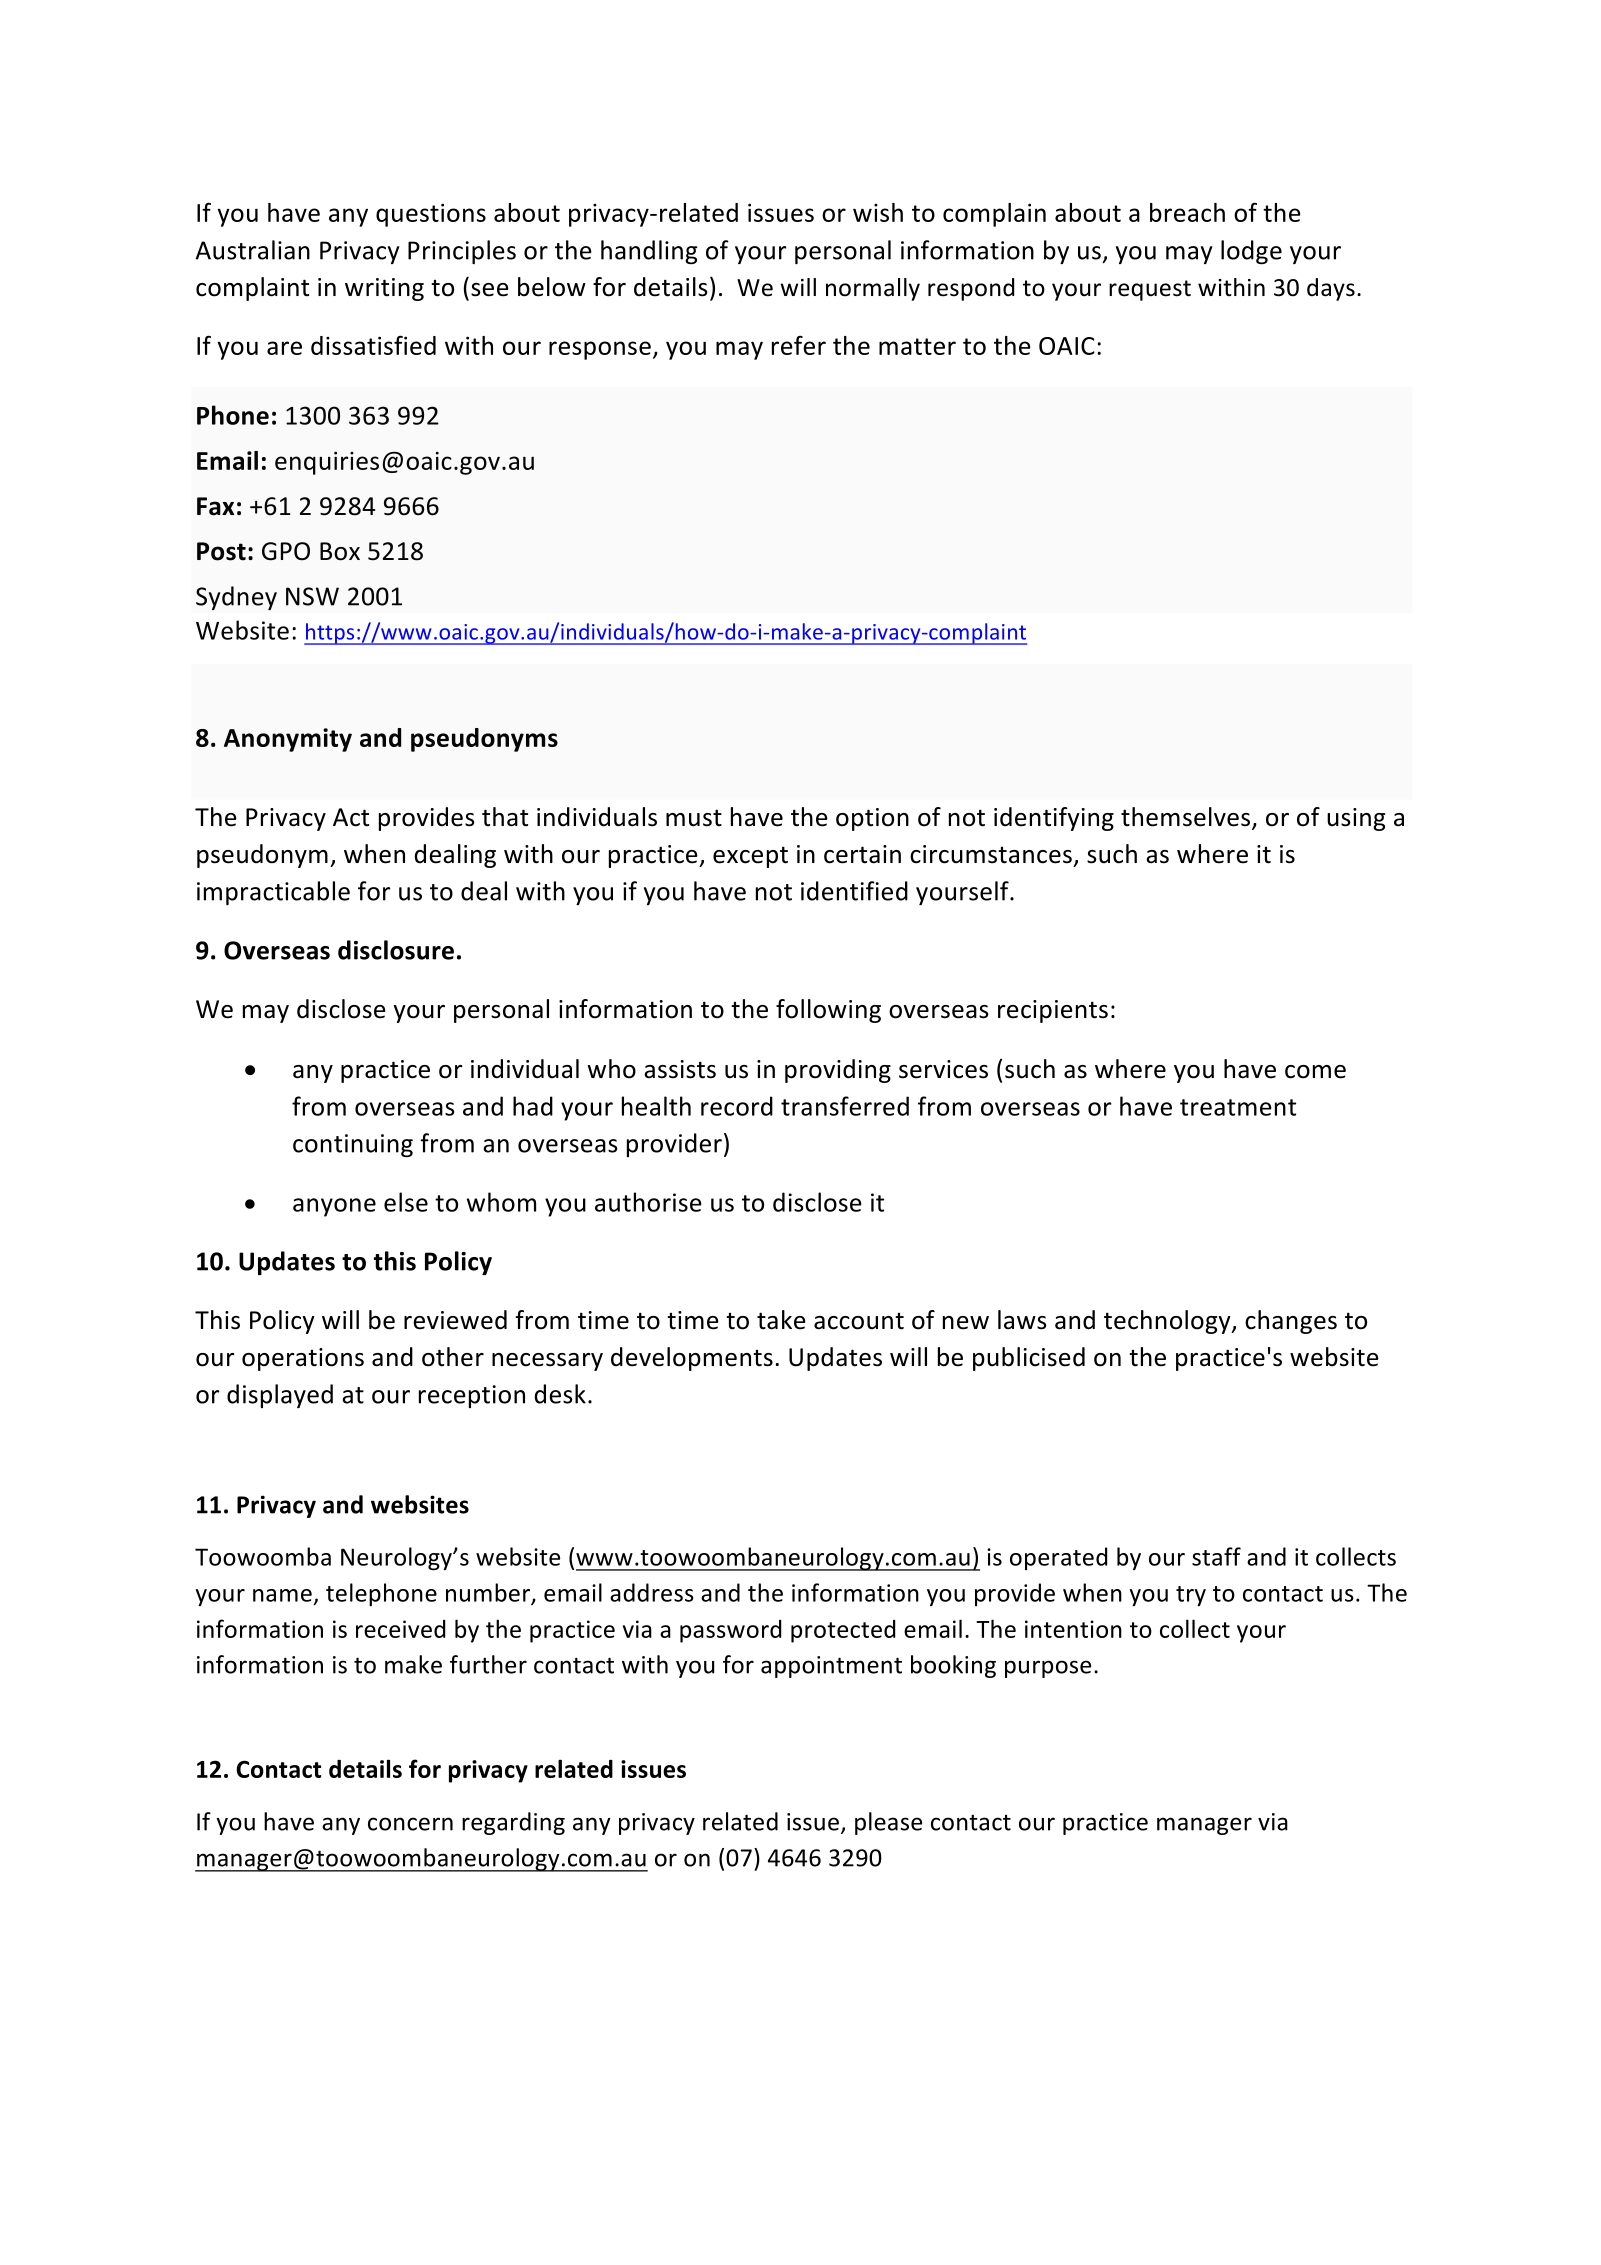 The image size is (1601, 2265). Describe the element at coordinates (384, 289) in the screenshot. I see `writing` at that location.
